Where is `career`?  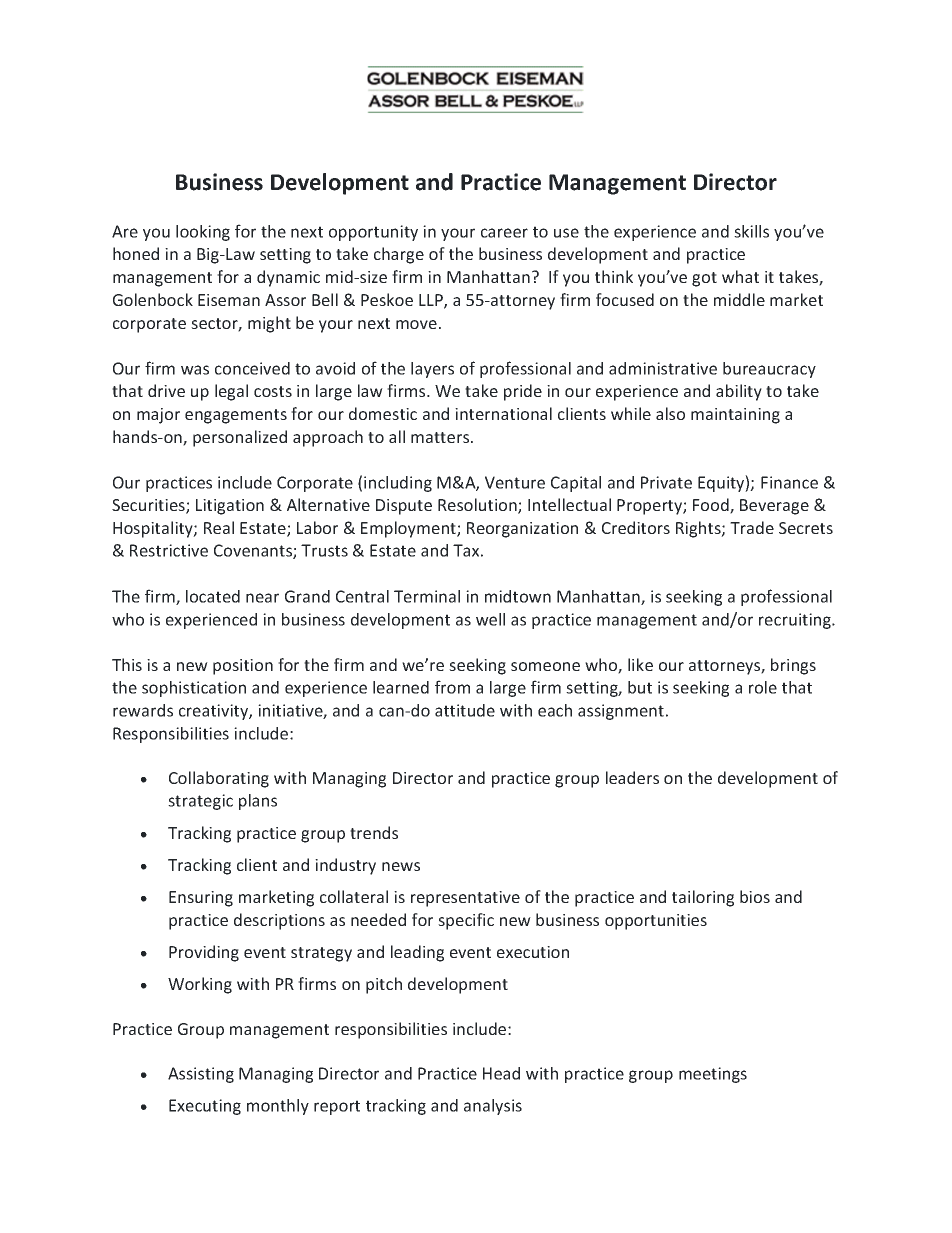
career is located at coordinates (504, 233).
